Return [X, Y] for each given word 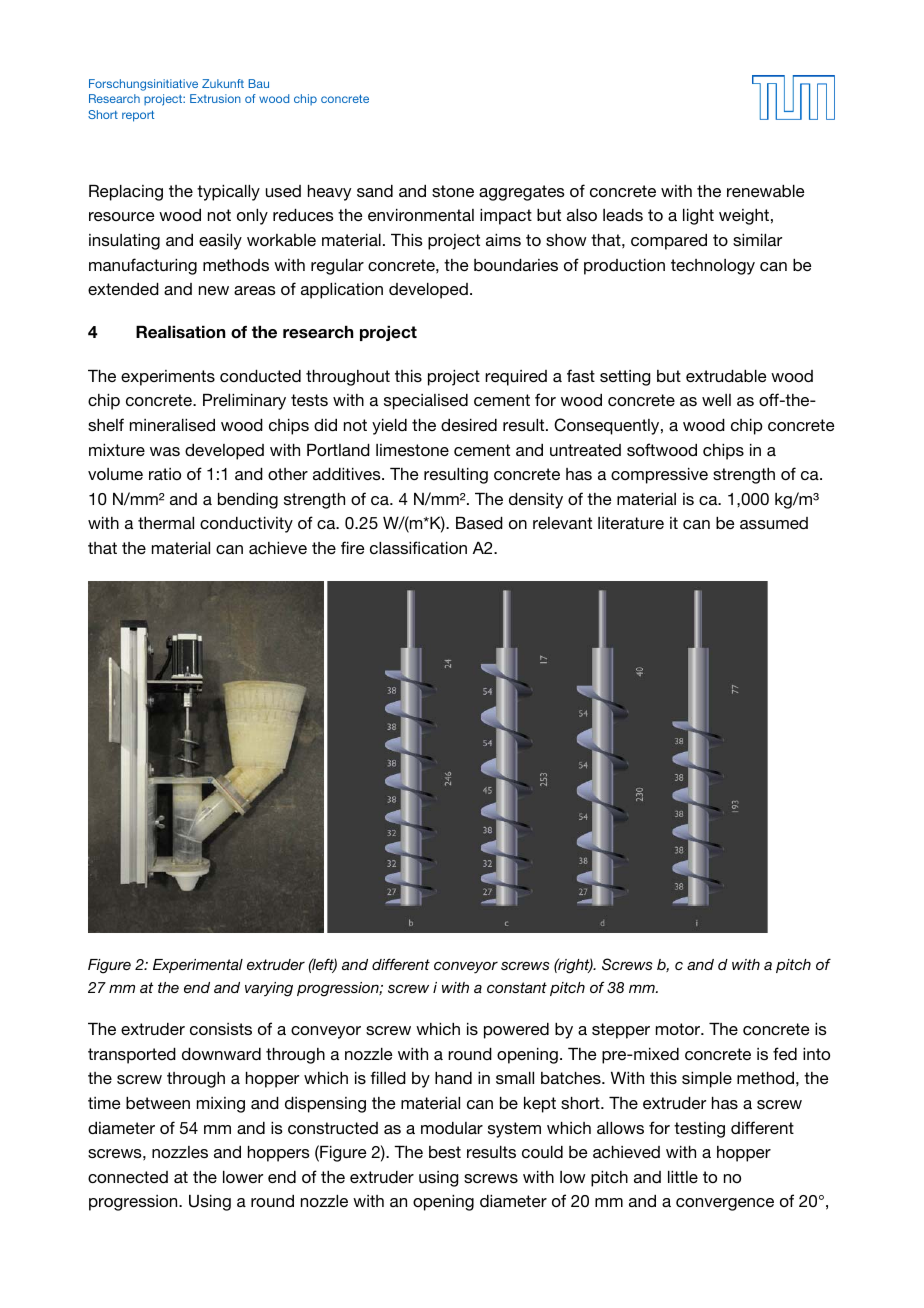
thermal [166, 523]
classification [418, 547]
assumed [774, 523]
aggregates [522, 193]
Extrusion [215, 98]
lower [243, 1177]
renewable [765, 191]
